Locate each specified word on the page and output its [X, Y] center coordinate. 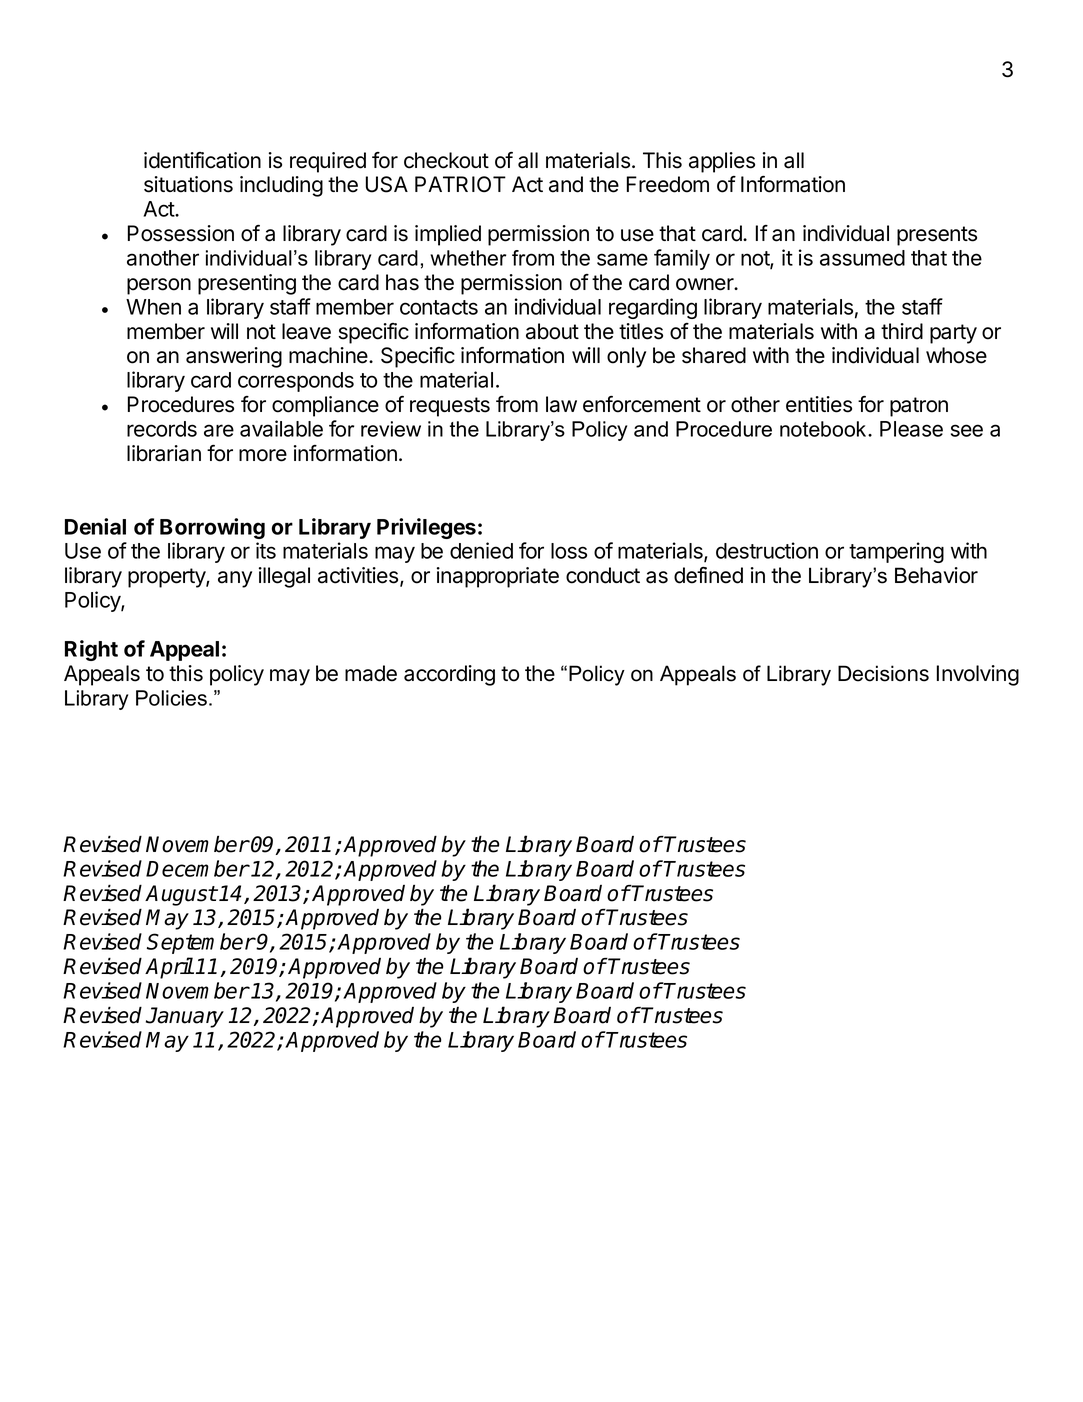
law [561, 404]
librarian [164, 453]
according [449, 675]
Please [911, 429]
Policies [171, 698]
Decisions [883, 673]
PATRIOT [460, 184]
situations [188, 184]
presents [937, 236]
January [185, 1017]
